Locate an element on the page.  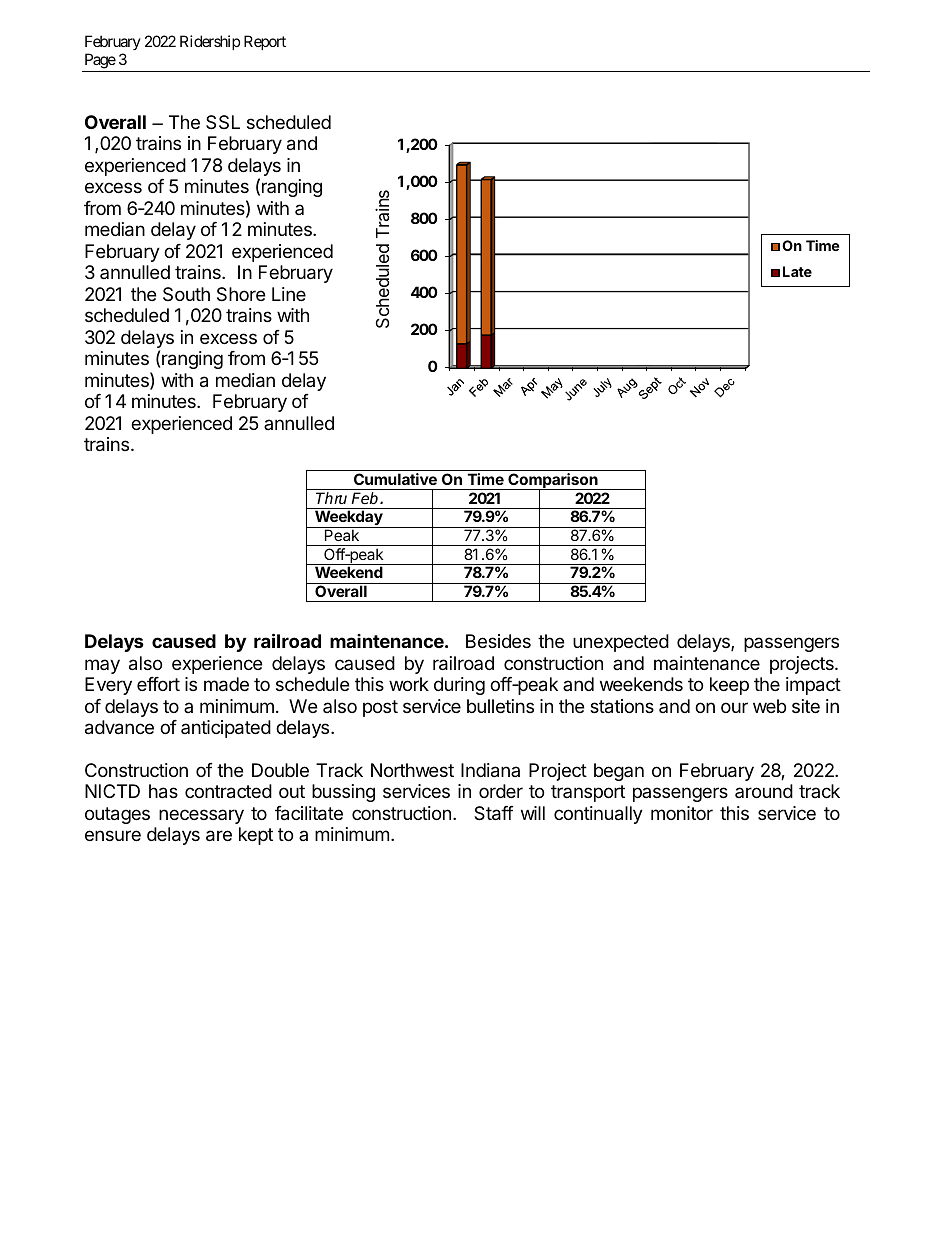
Staff is located at coordinates (494, 813).
